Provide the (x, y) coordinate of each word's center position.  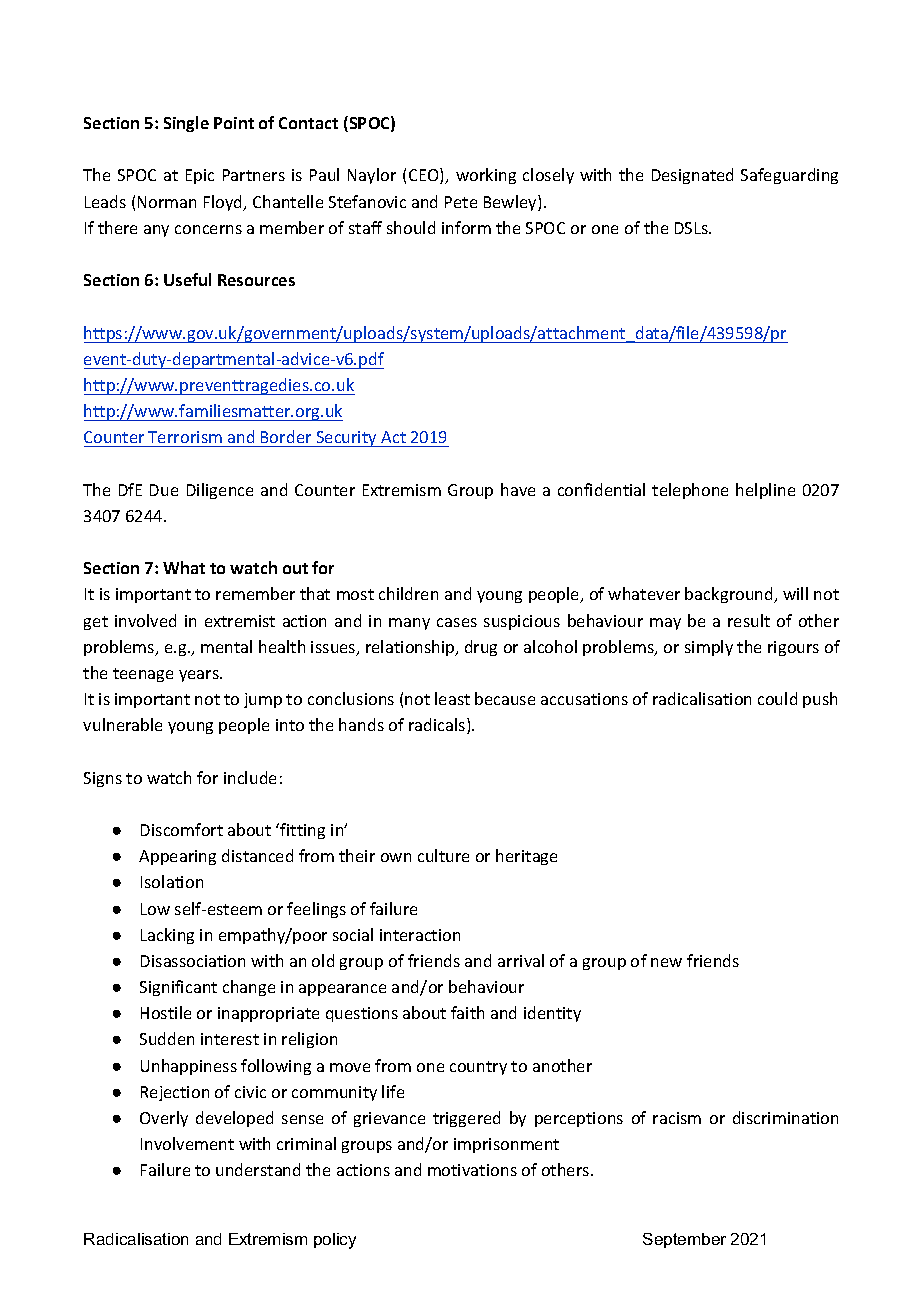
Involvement (187, 1143)
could (777, 698)
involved (145, 620)
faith (467, 1012)
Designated (692, 176)
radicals (438, 726)
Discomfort (182, 829)
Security (346, 439)
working (486, 176)
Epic (200, 176)
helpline (765, 491)
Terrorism (185, 437)
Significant (178, 988)
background (730, 595)
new (666, 962)
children (408, 593)
